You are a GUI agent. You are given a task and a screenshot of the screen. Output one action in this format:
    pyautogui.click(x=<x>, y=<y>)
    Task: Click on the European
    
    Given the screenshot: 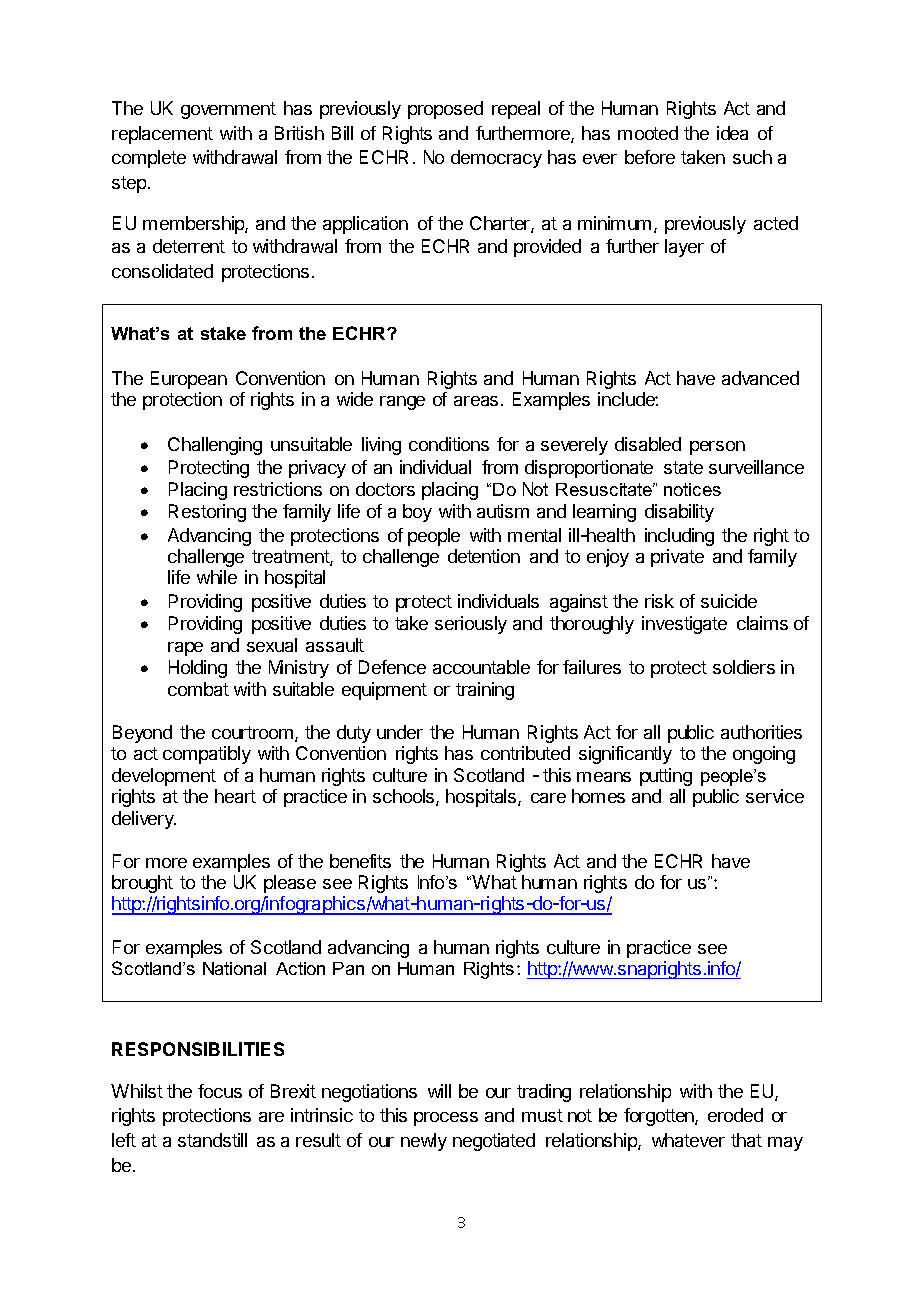 What is the action you would take?
    pyautogui.click(x=189, y=380)
